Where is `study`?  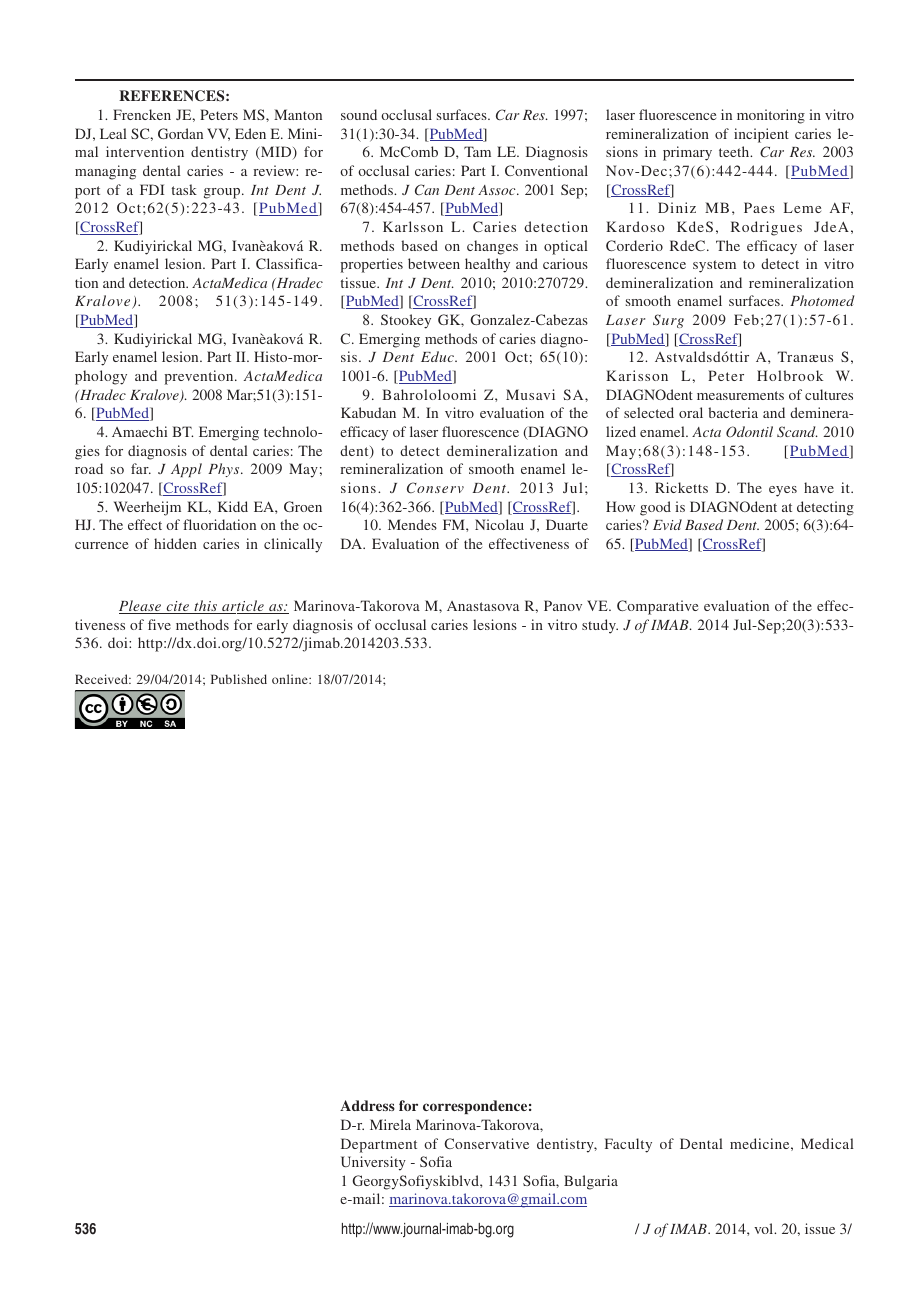 study is located at coordinates (600, 626).
